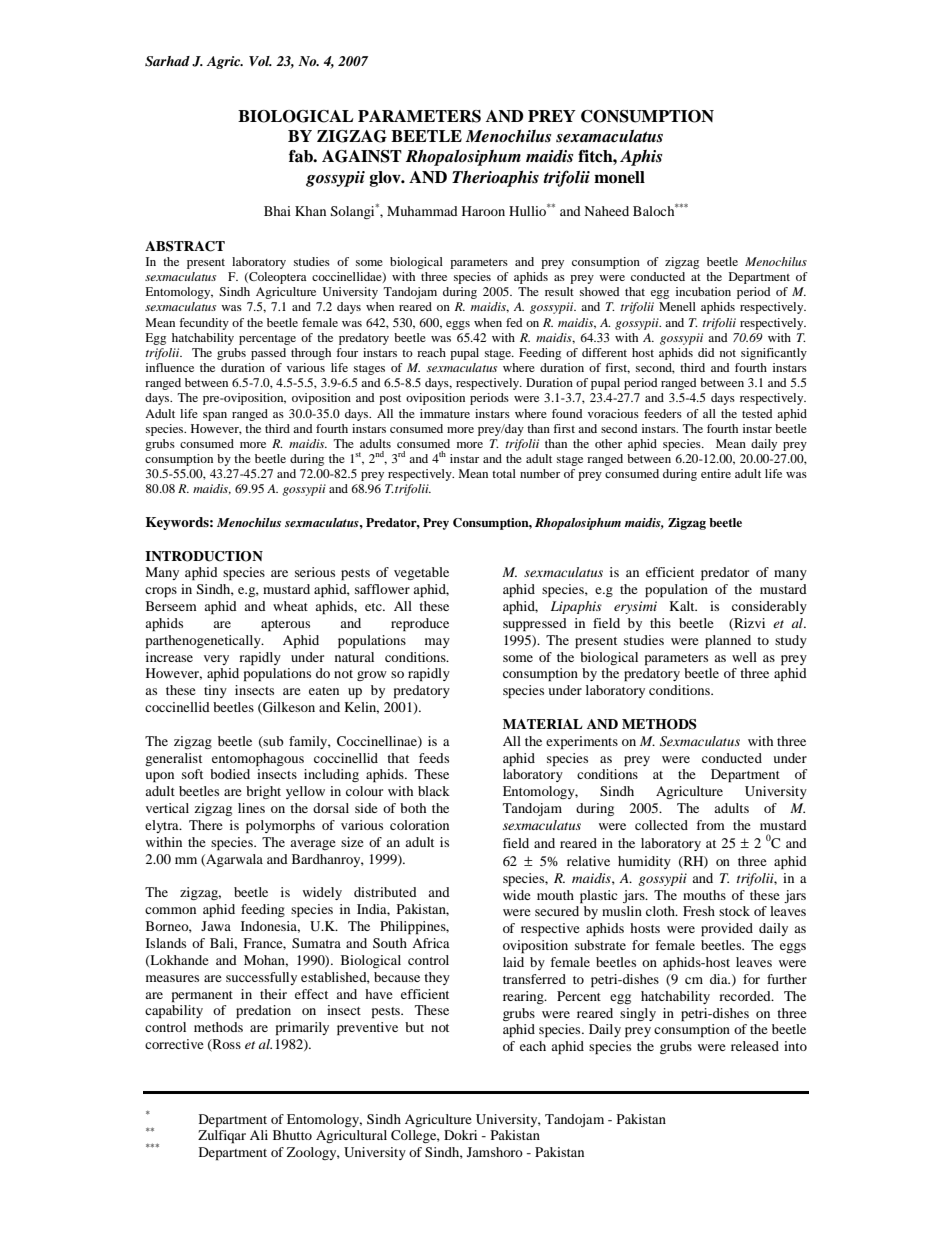 This screenshot has width=952, height=1233. I want to click on rearing, so click(524, 997).
